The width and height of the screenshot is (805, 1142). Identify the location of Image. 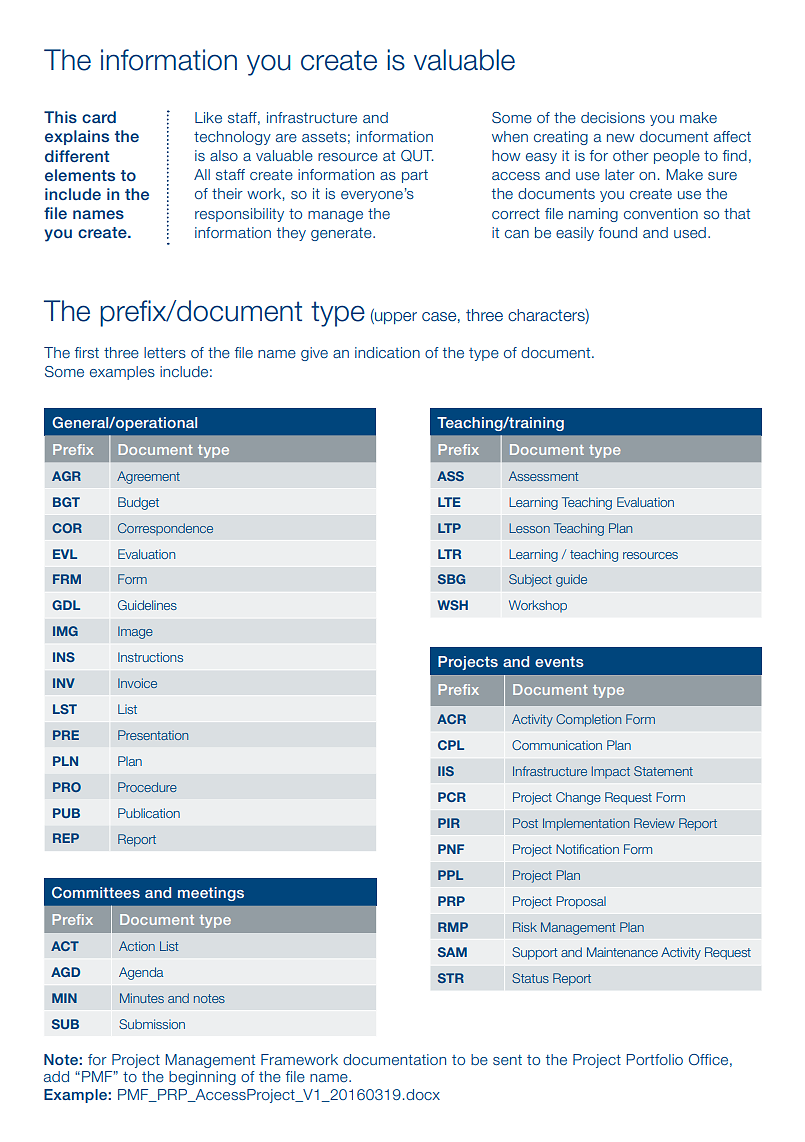
(135, 632).
